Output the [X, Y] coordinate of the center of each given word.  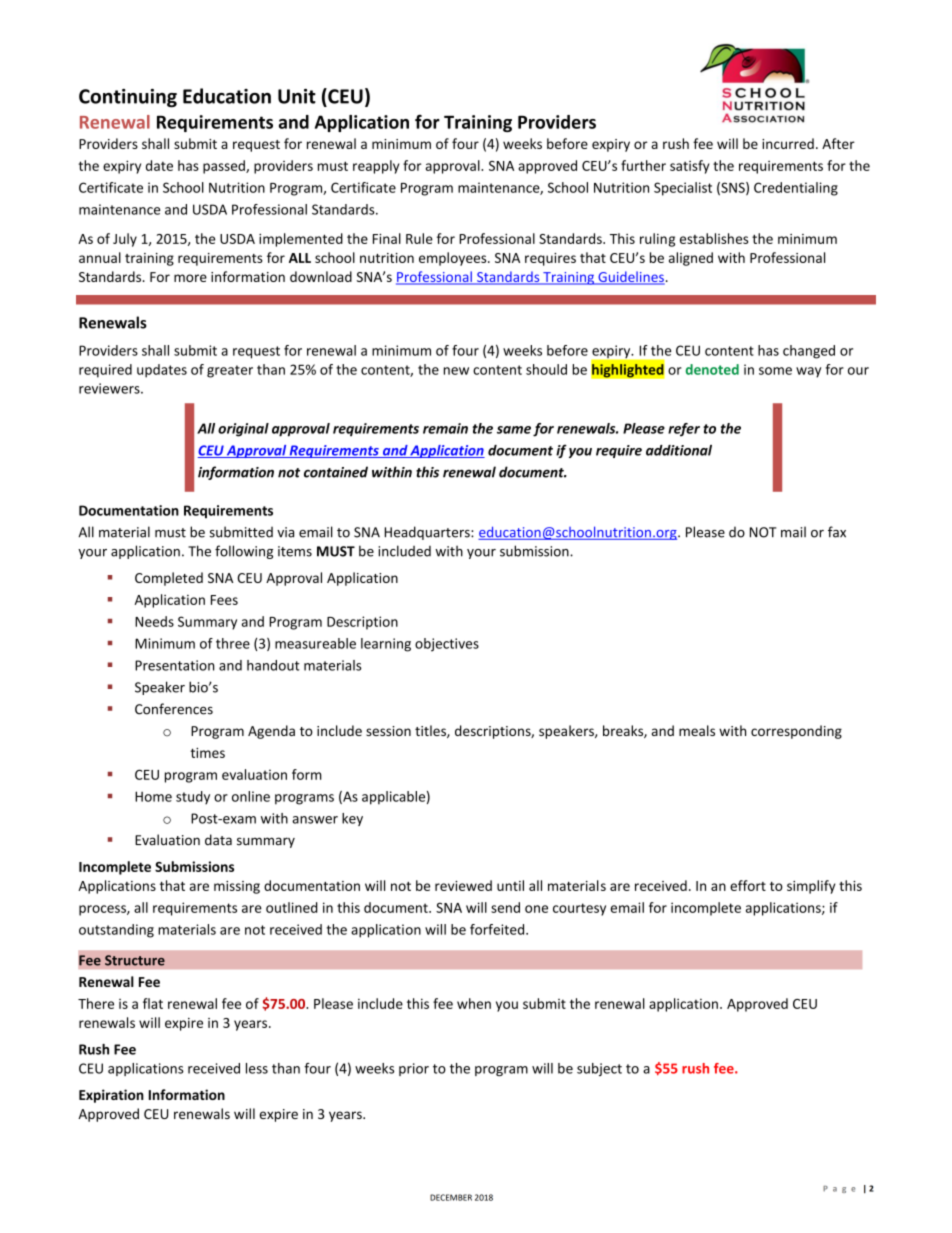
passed [225, 167]
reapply [376, 167]
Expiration [111, 1096]
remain [445, 428]
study [193, 798]
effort [748, 885]
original [243, 430]
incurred [788, 143]
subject [599, 1069]
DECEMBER [451, 1197]
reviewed [463, 885]
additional [679, 450]
